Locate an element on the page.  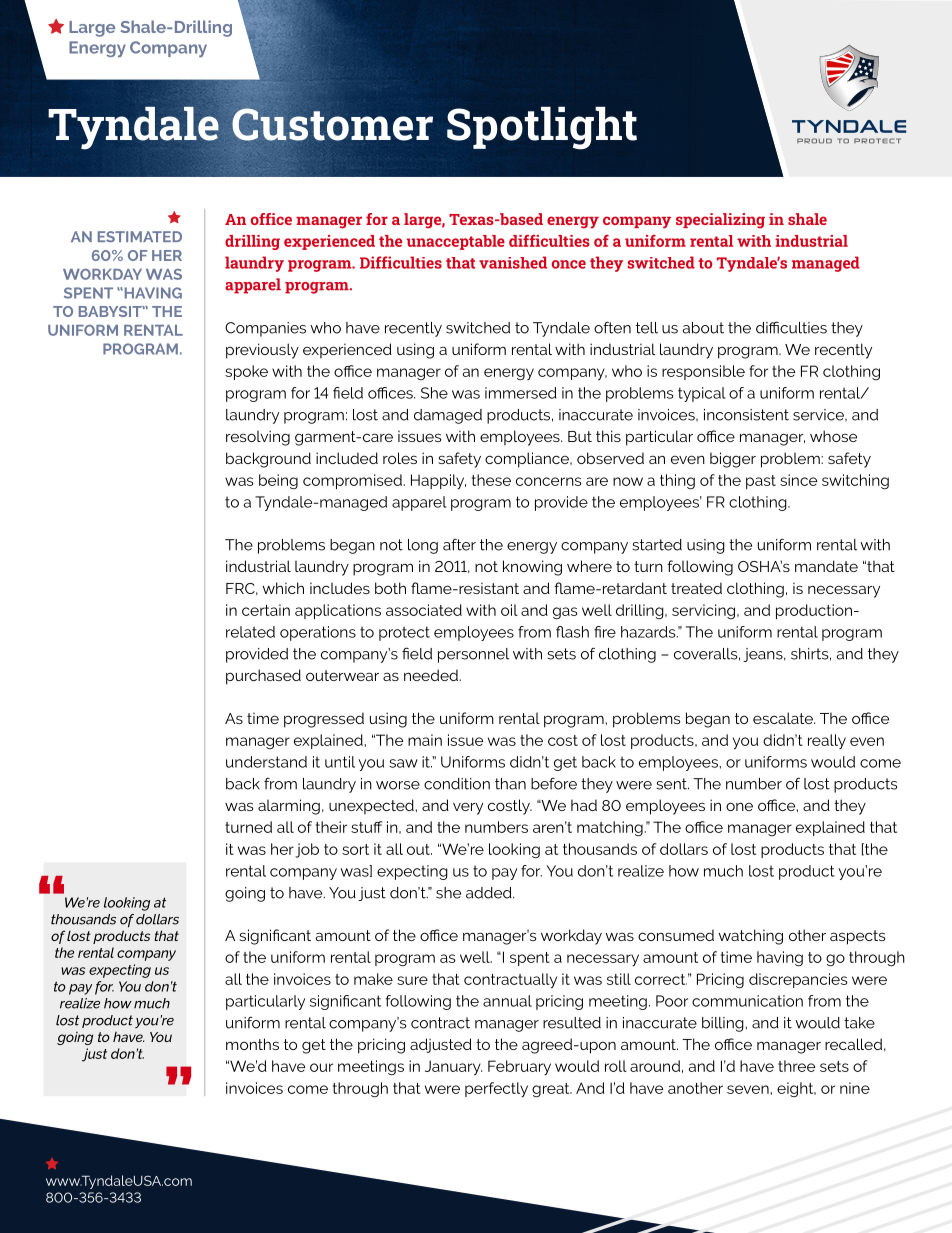
February is located at coordinates (519, 1067).
